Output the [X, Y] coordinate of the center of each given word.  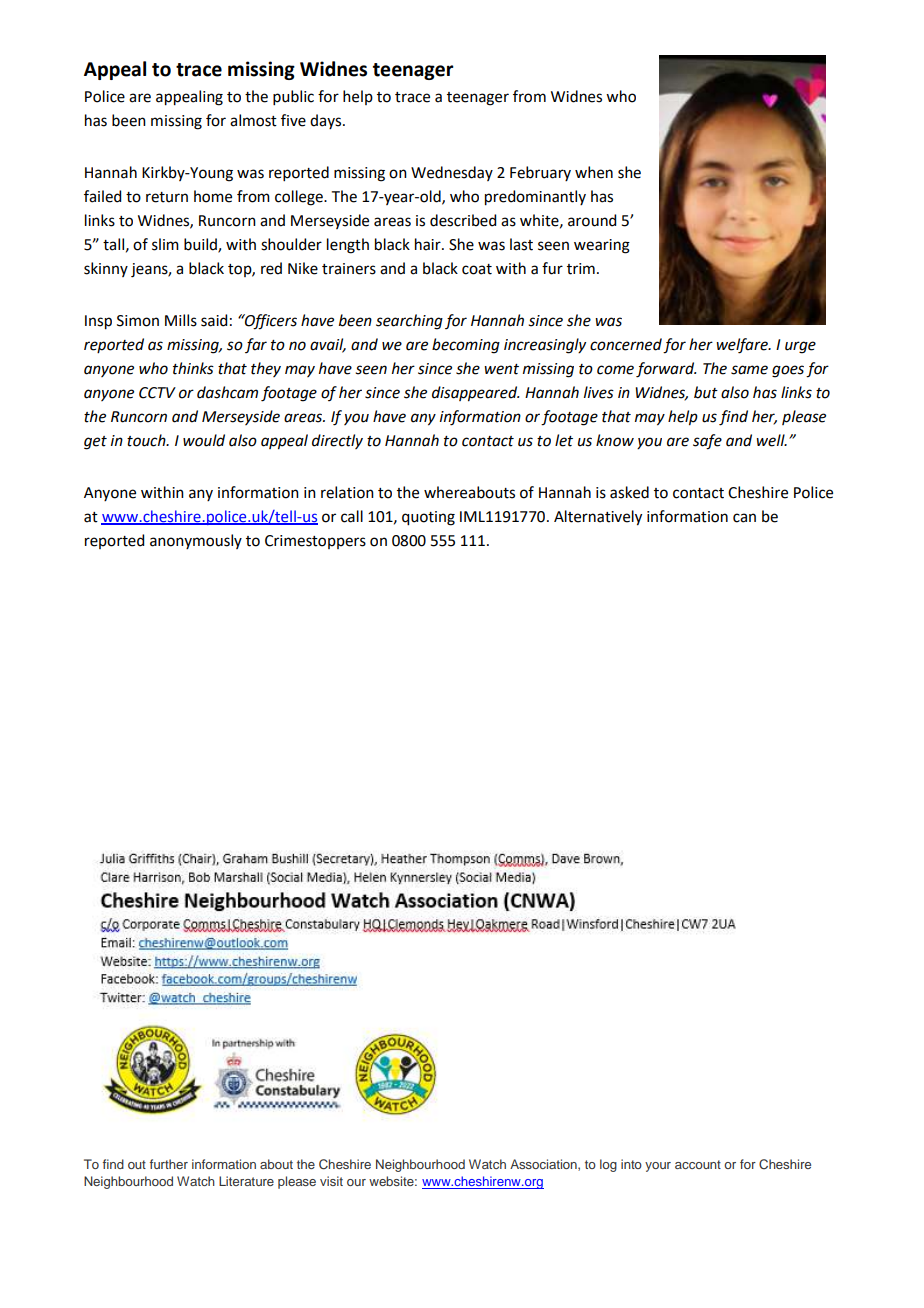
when [594, 172]
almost [253, 120]
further [169, 1164]
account [698, 1164]
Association [544, 1165]
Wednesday [452, 173]
